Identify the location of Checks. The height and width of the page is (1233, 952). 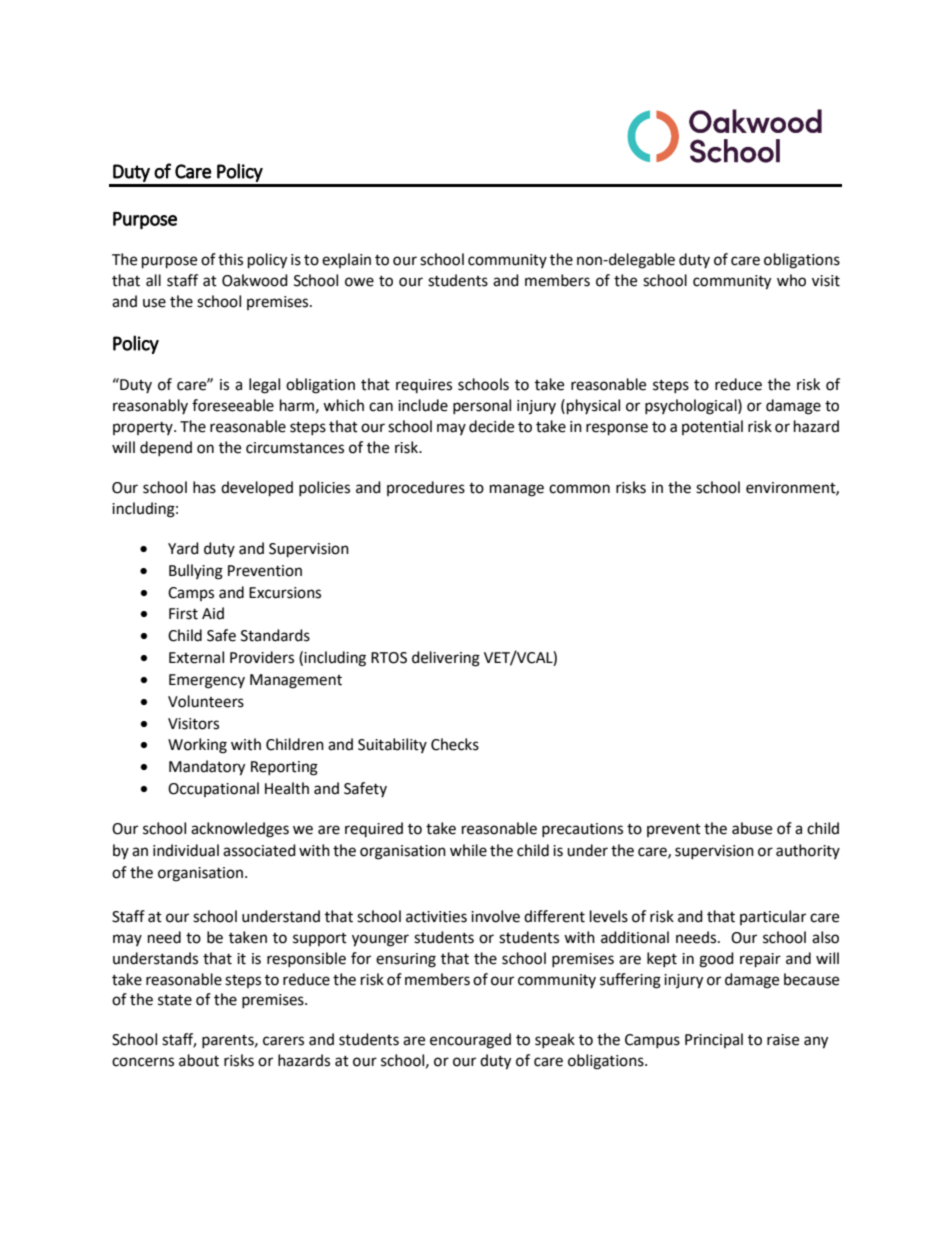
(455, 744).
